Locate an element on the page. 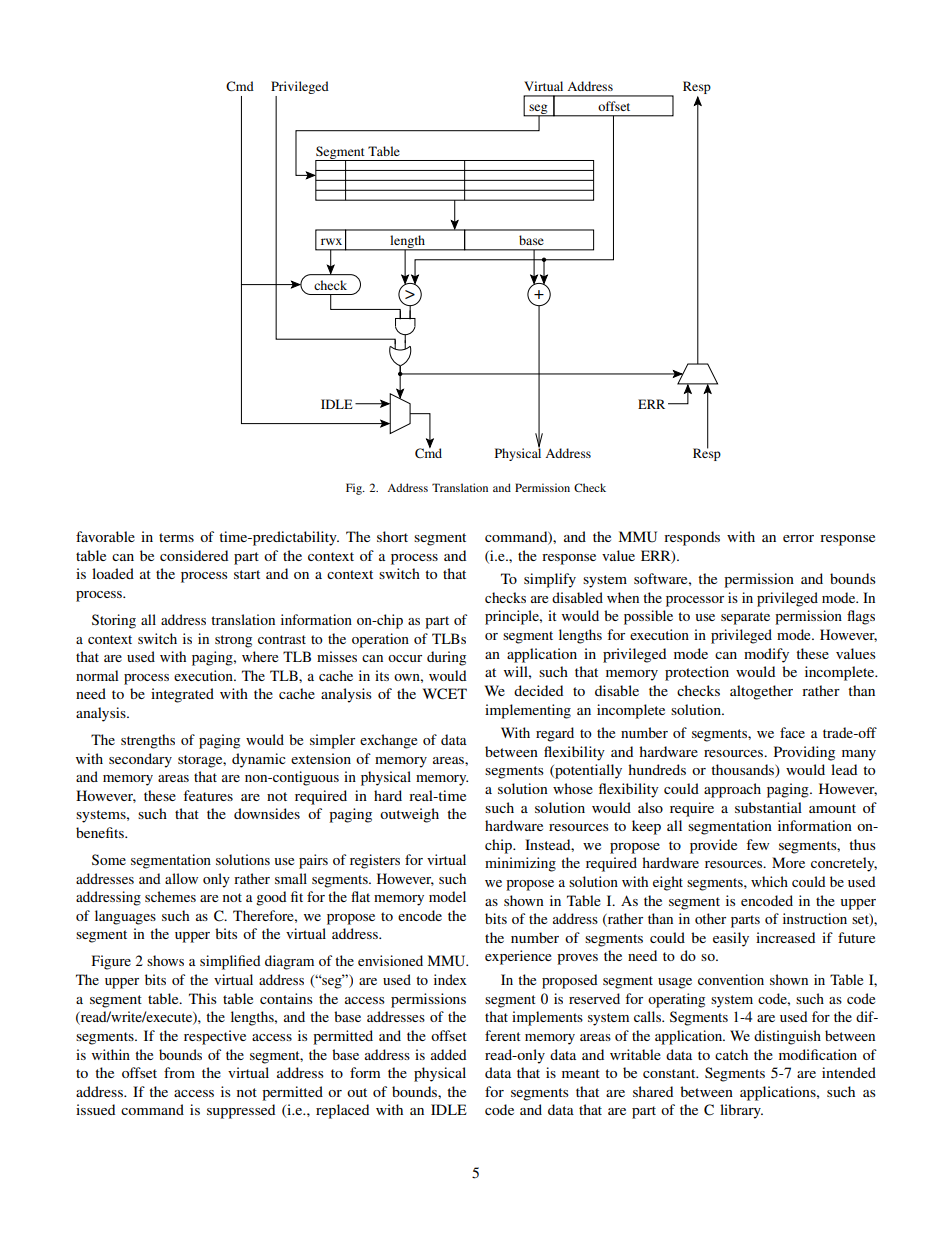 This page has width=952, height=1233. minimizing is located at coordinates (520, 864).
